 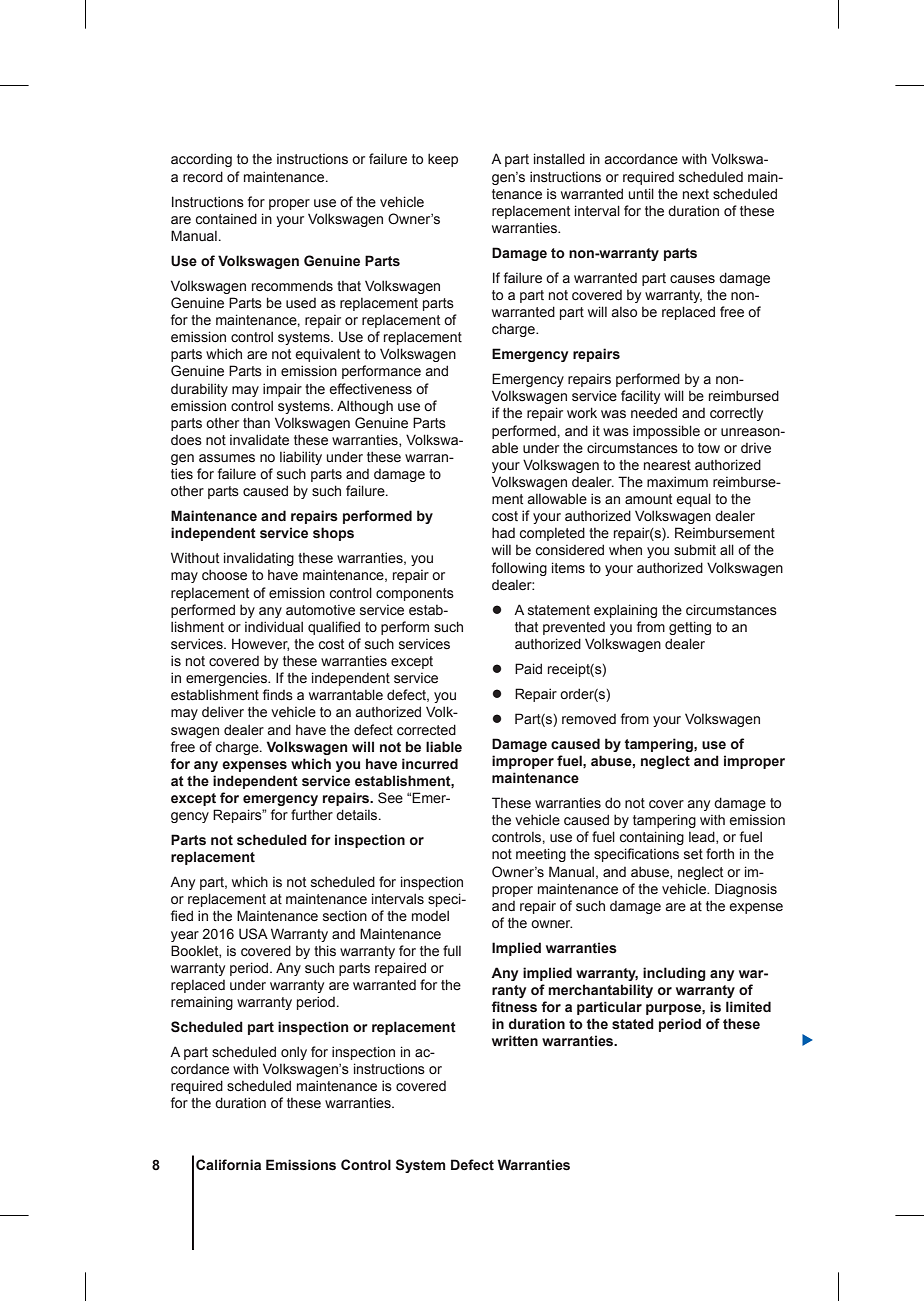 I want to click on contained, so click(x=226, y=219).
